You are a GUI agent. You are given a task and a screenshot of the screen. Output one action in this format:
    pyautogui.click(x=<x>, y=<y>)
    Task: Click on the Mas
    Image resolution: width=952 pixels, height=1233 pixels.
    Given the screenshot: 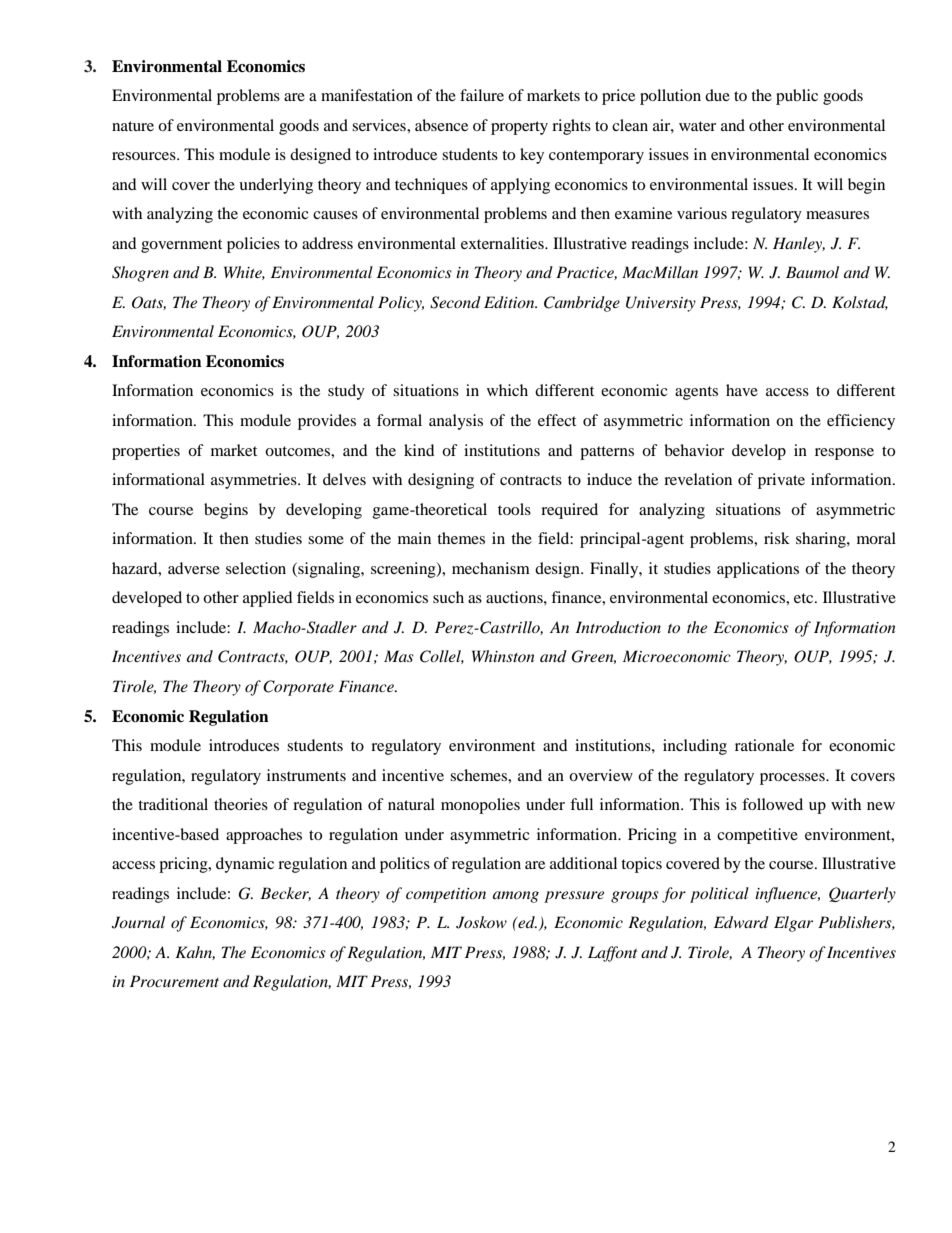 What is the action you would take?
    pyautogui.click(x=399, y=656)
